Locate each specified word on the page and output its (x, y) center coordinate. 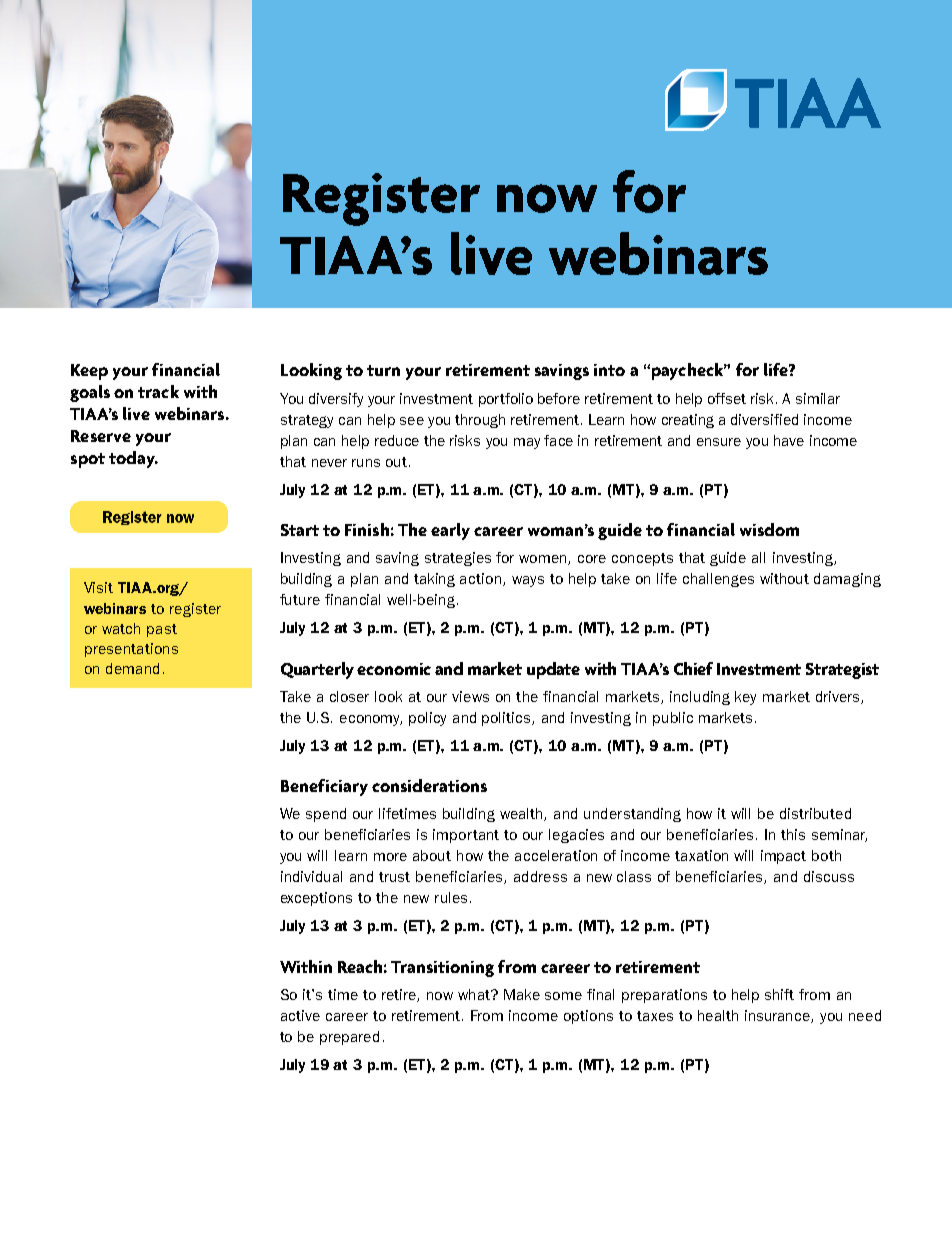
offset (727, 398)
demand (132, 668)
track (158, 391)
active (300, 1015)
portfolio (506, 400)
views (470, 696)
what (475, 994)
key (745, 698)
